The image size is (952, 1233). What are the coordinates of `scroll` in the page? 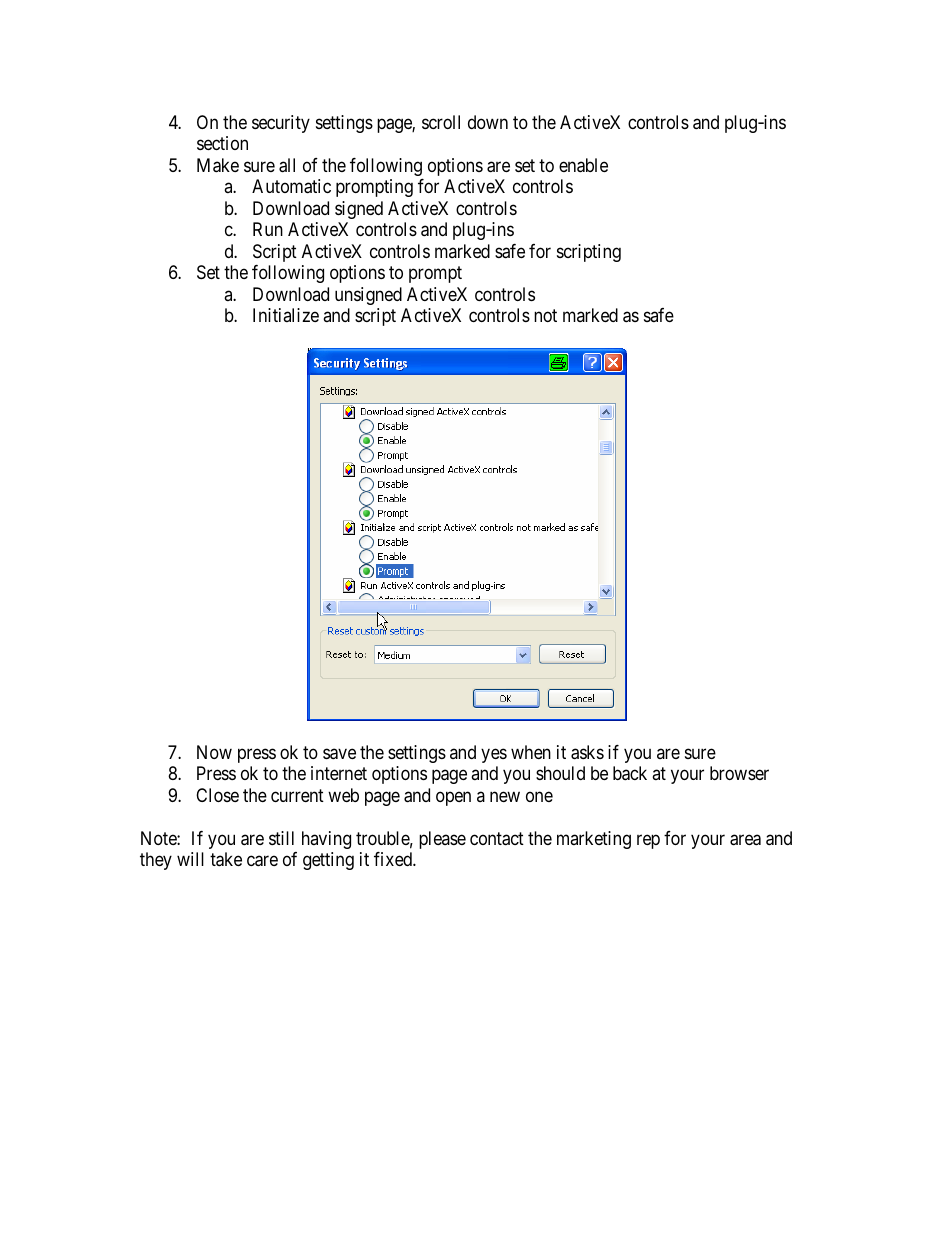 It's located at (441, 122).
